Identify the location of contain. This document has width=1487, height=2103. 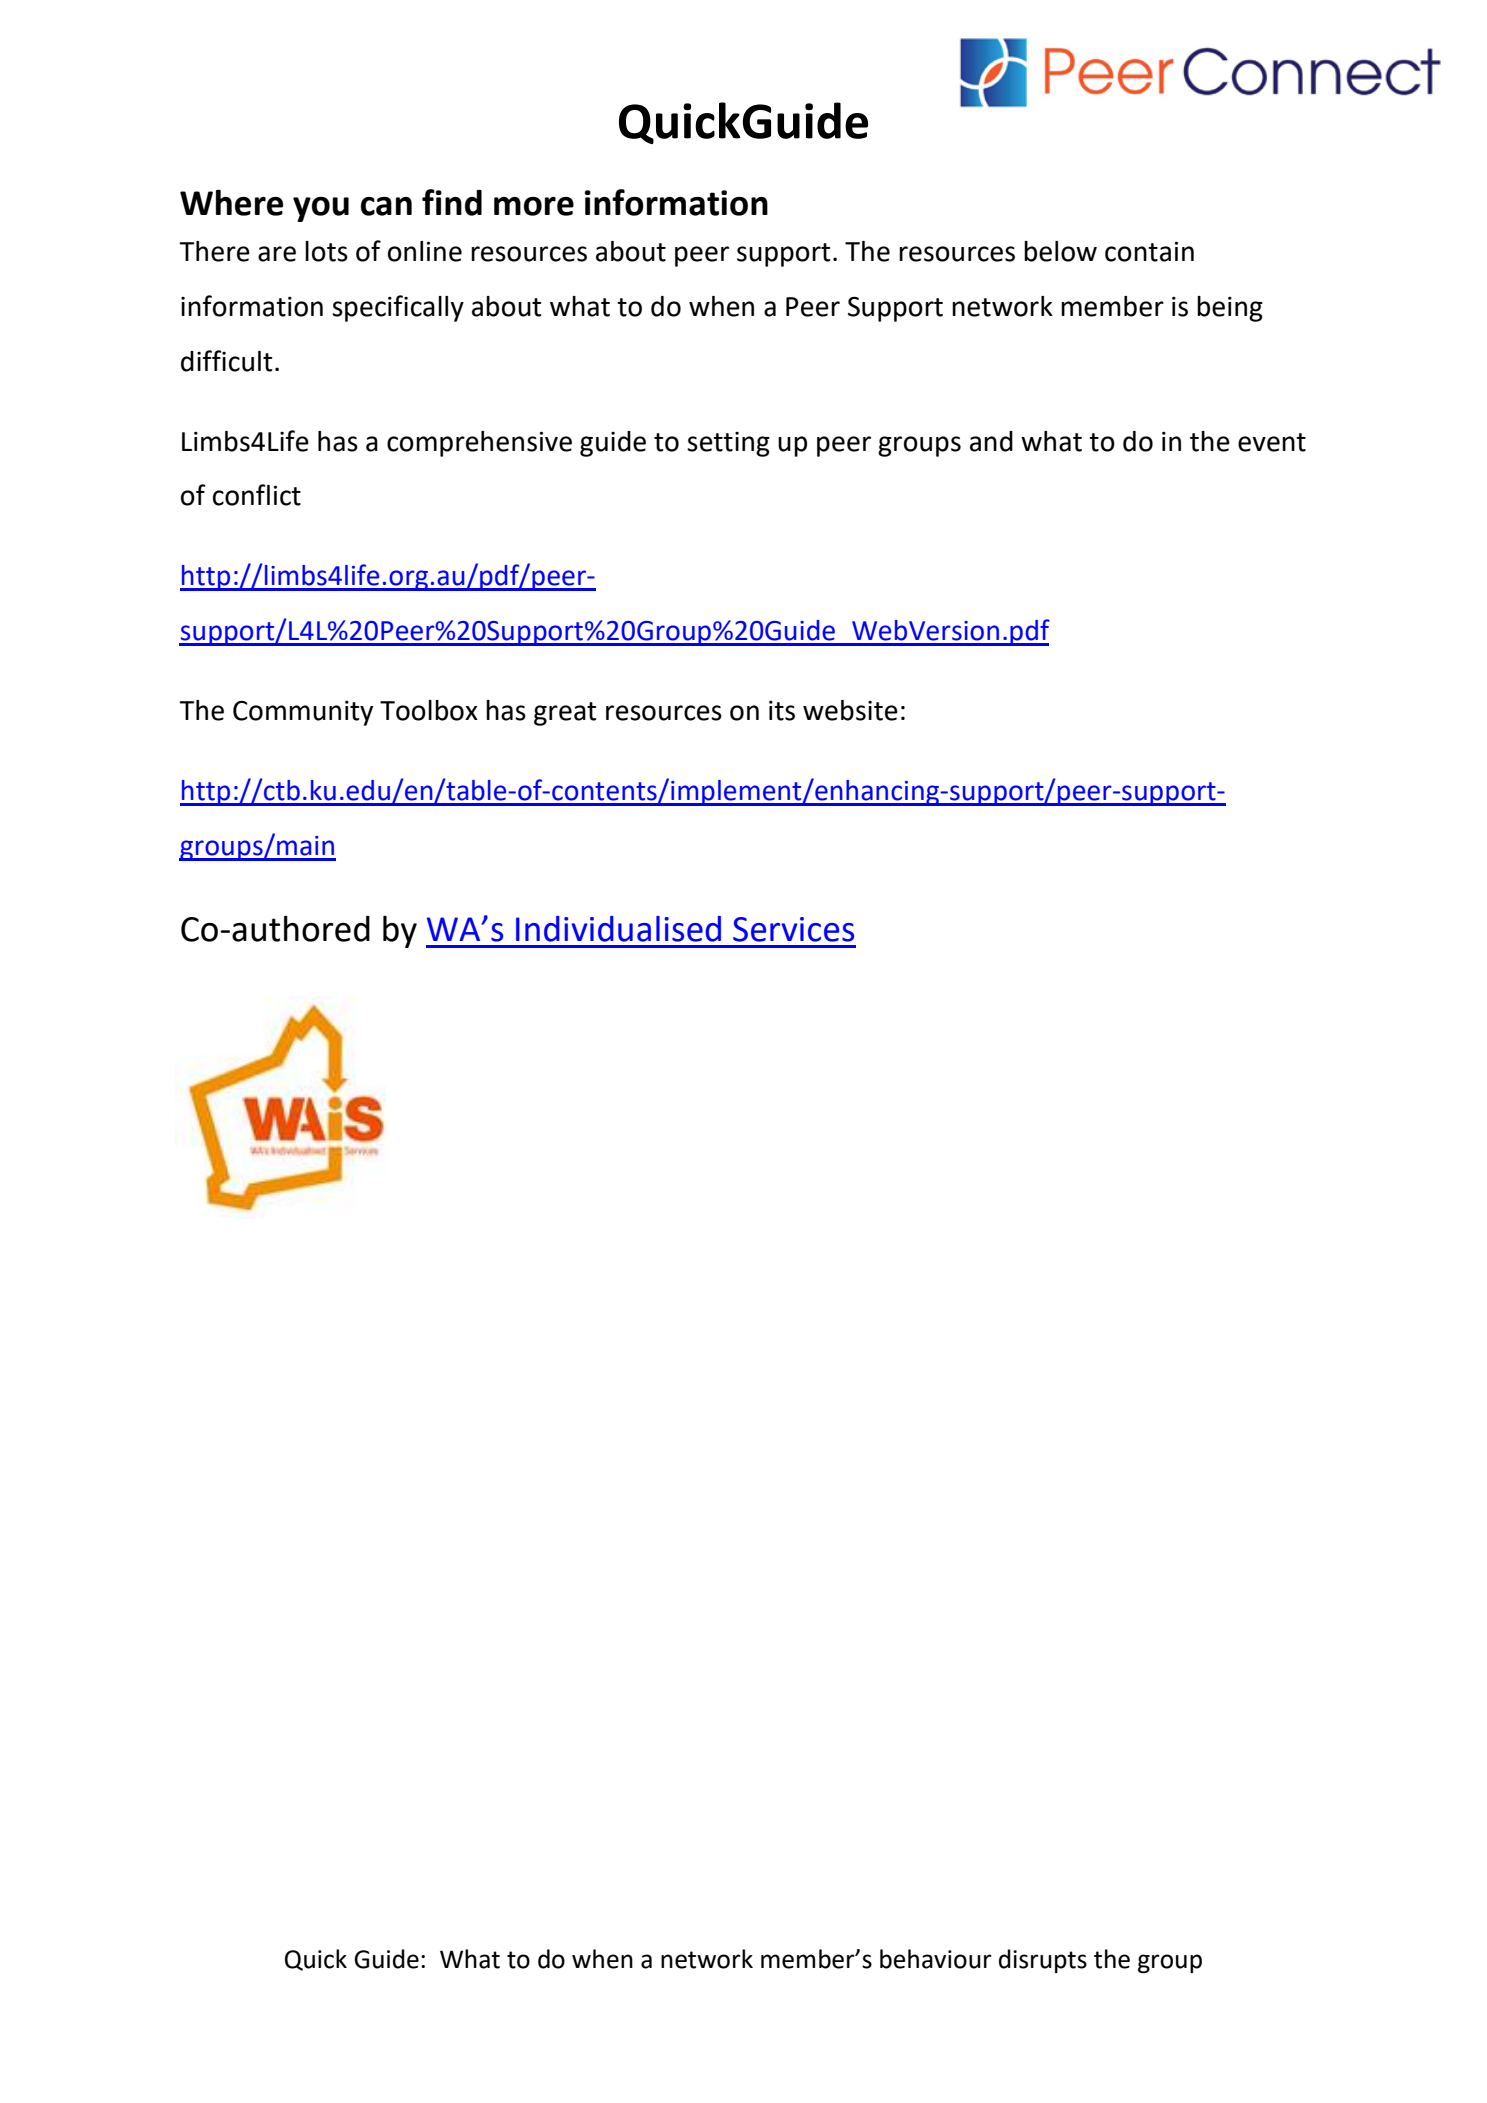
(1149, 251).
